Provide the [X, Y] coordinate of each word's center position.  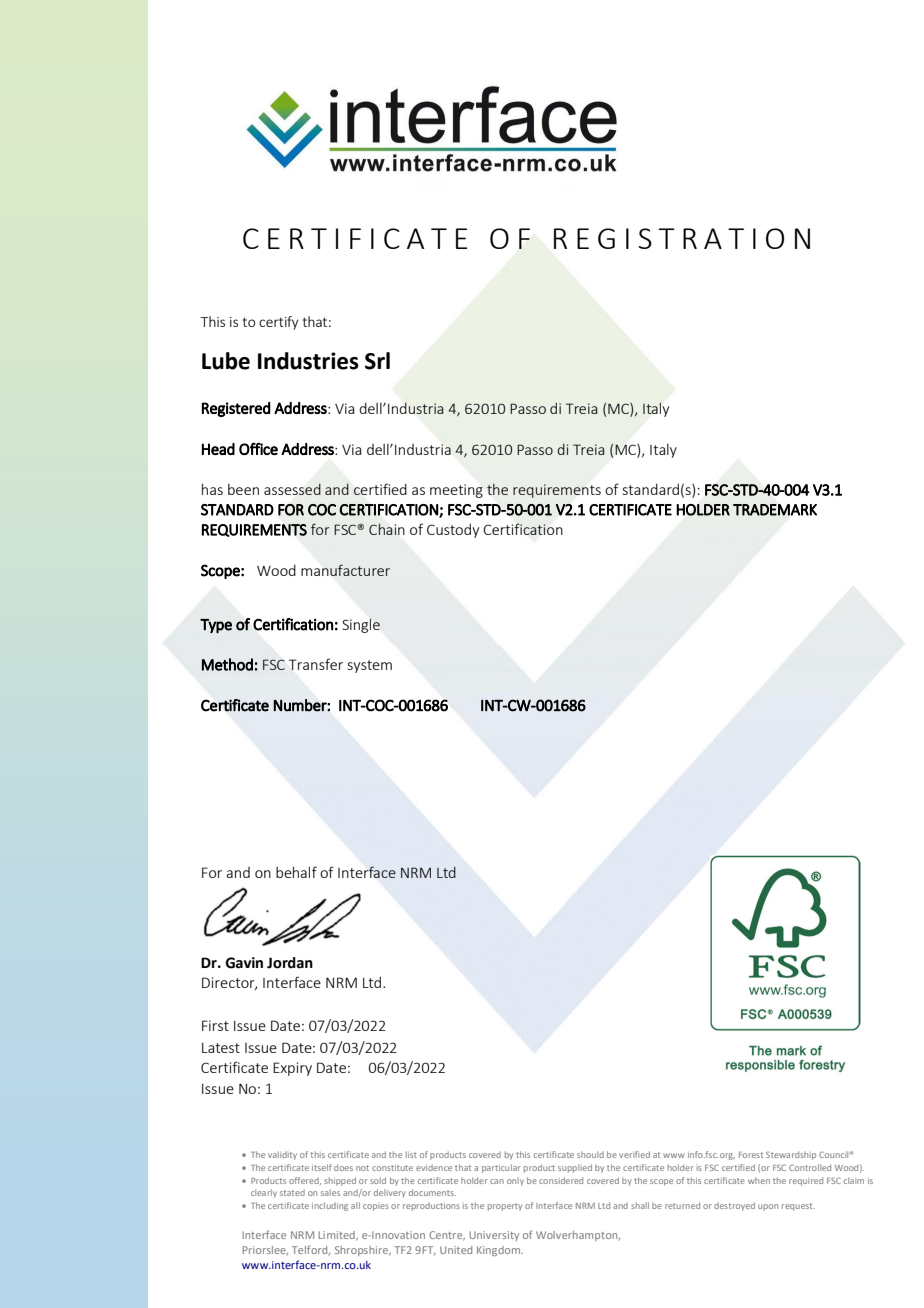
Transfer [316, 664]
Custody [453, 530]
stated [292, 1192]
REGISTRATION [682, 238]
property [505, 1207]
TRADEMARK [775, 510]
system [370, 666]
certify [278, 323]
